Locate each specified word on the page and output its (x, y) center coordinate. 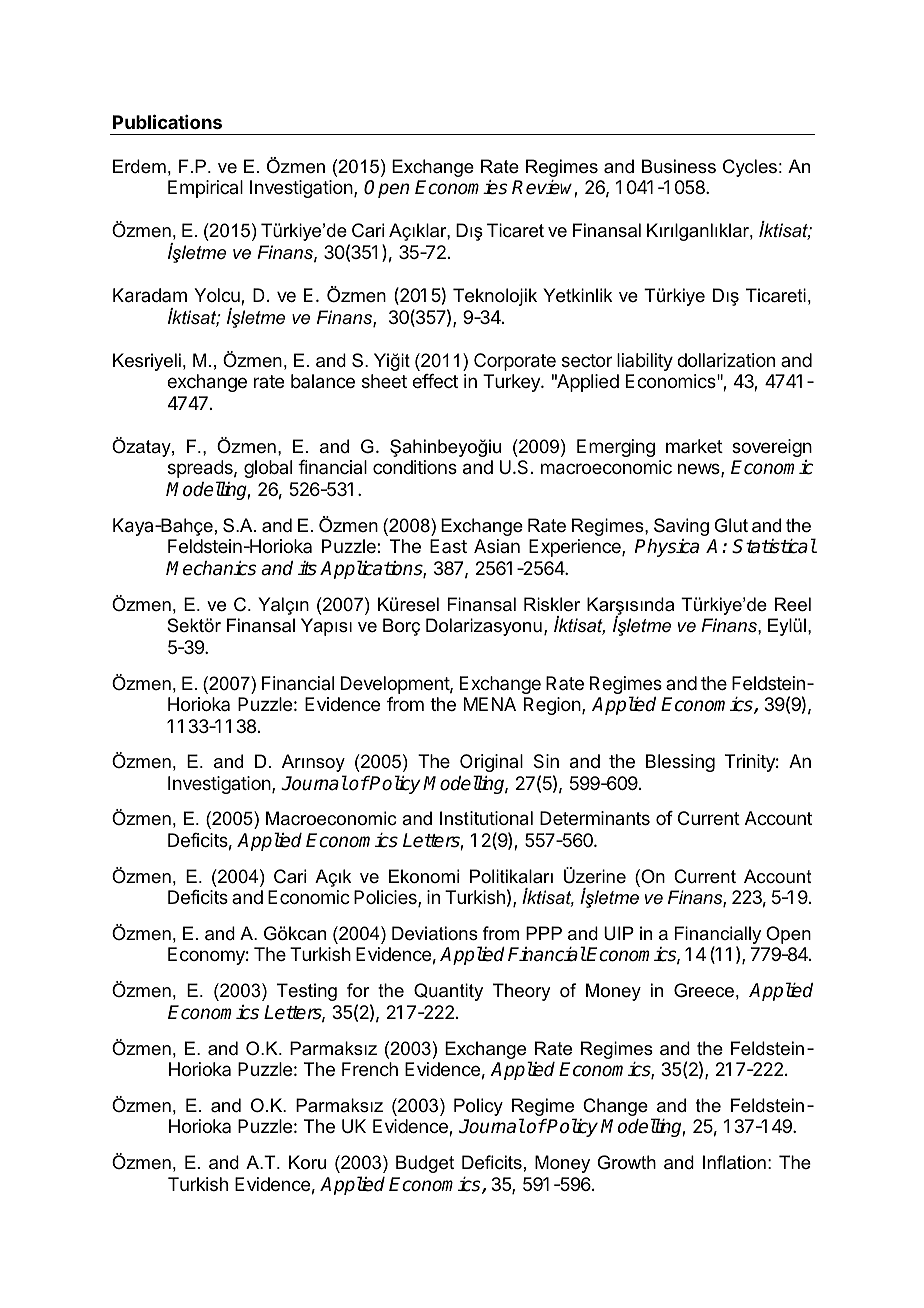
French (370, 1069)
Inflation (734, 1162)
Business (679, 166)
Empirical (205, 189)
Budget (425, 1164)
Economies (461, 187)
